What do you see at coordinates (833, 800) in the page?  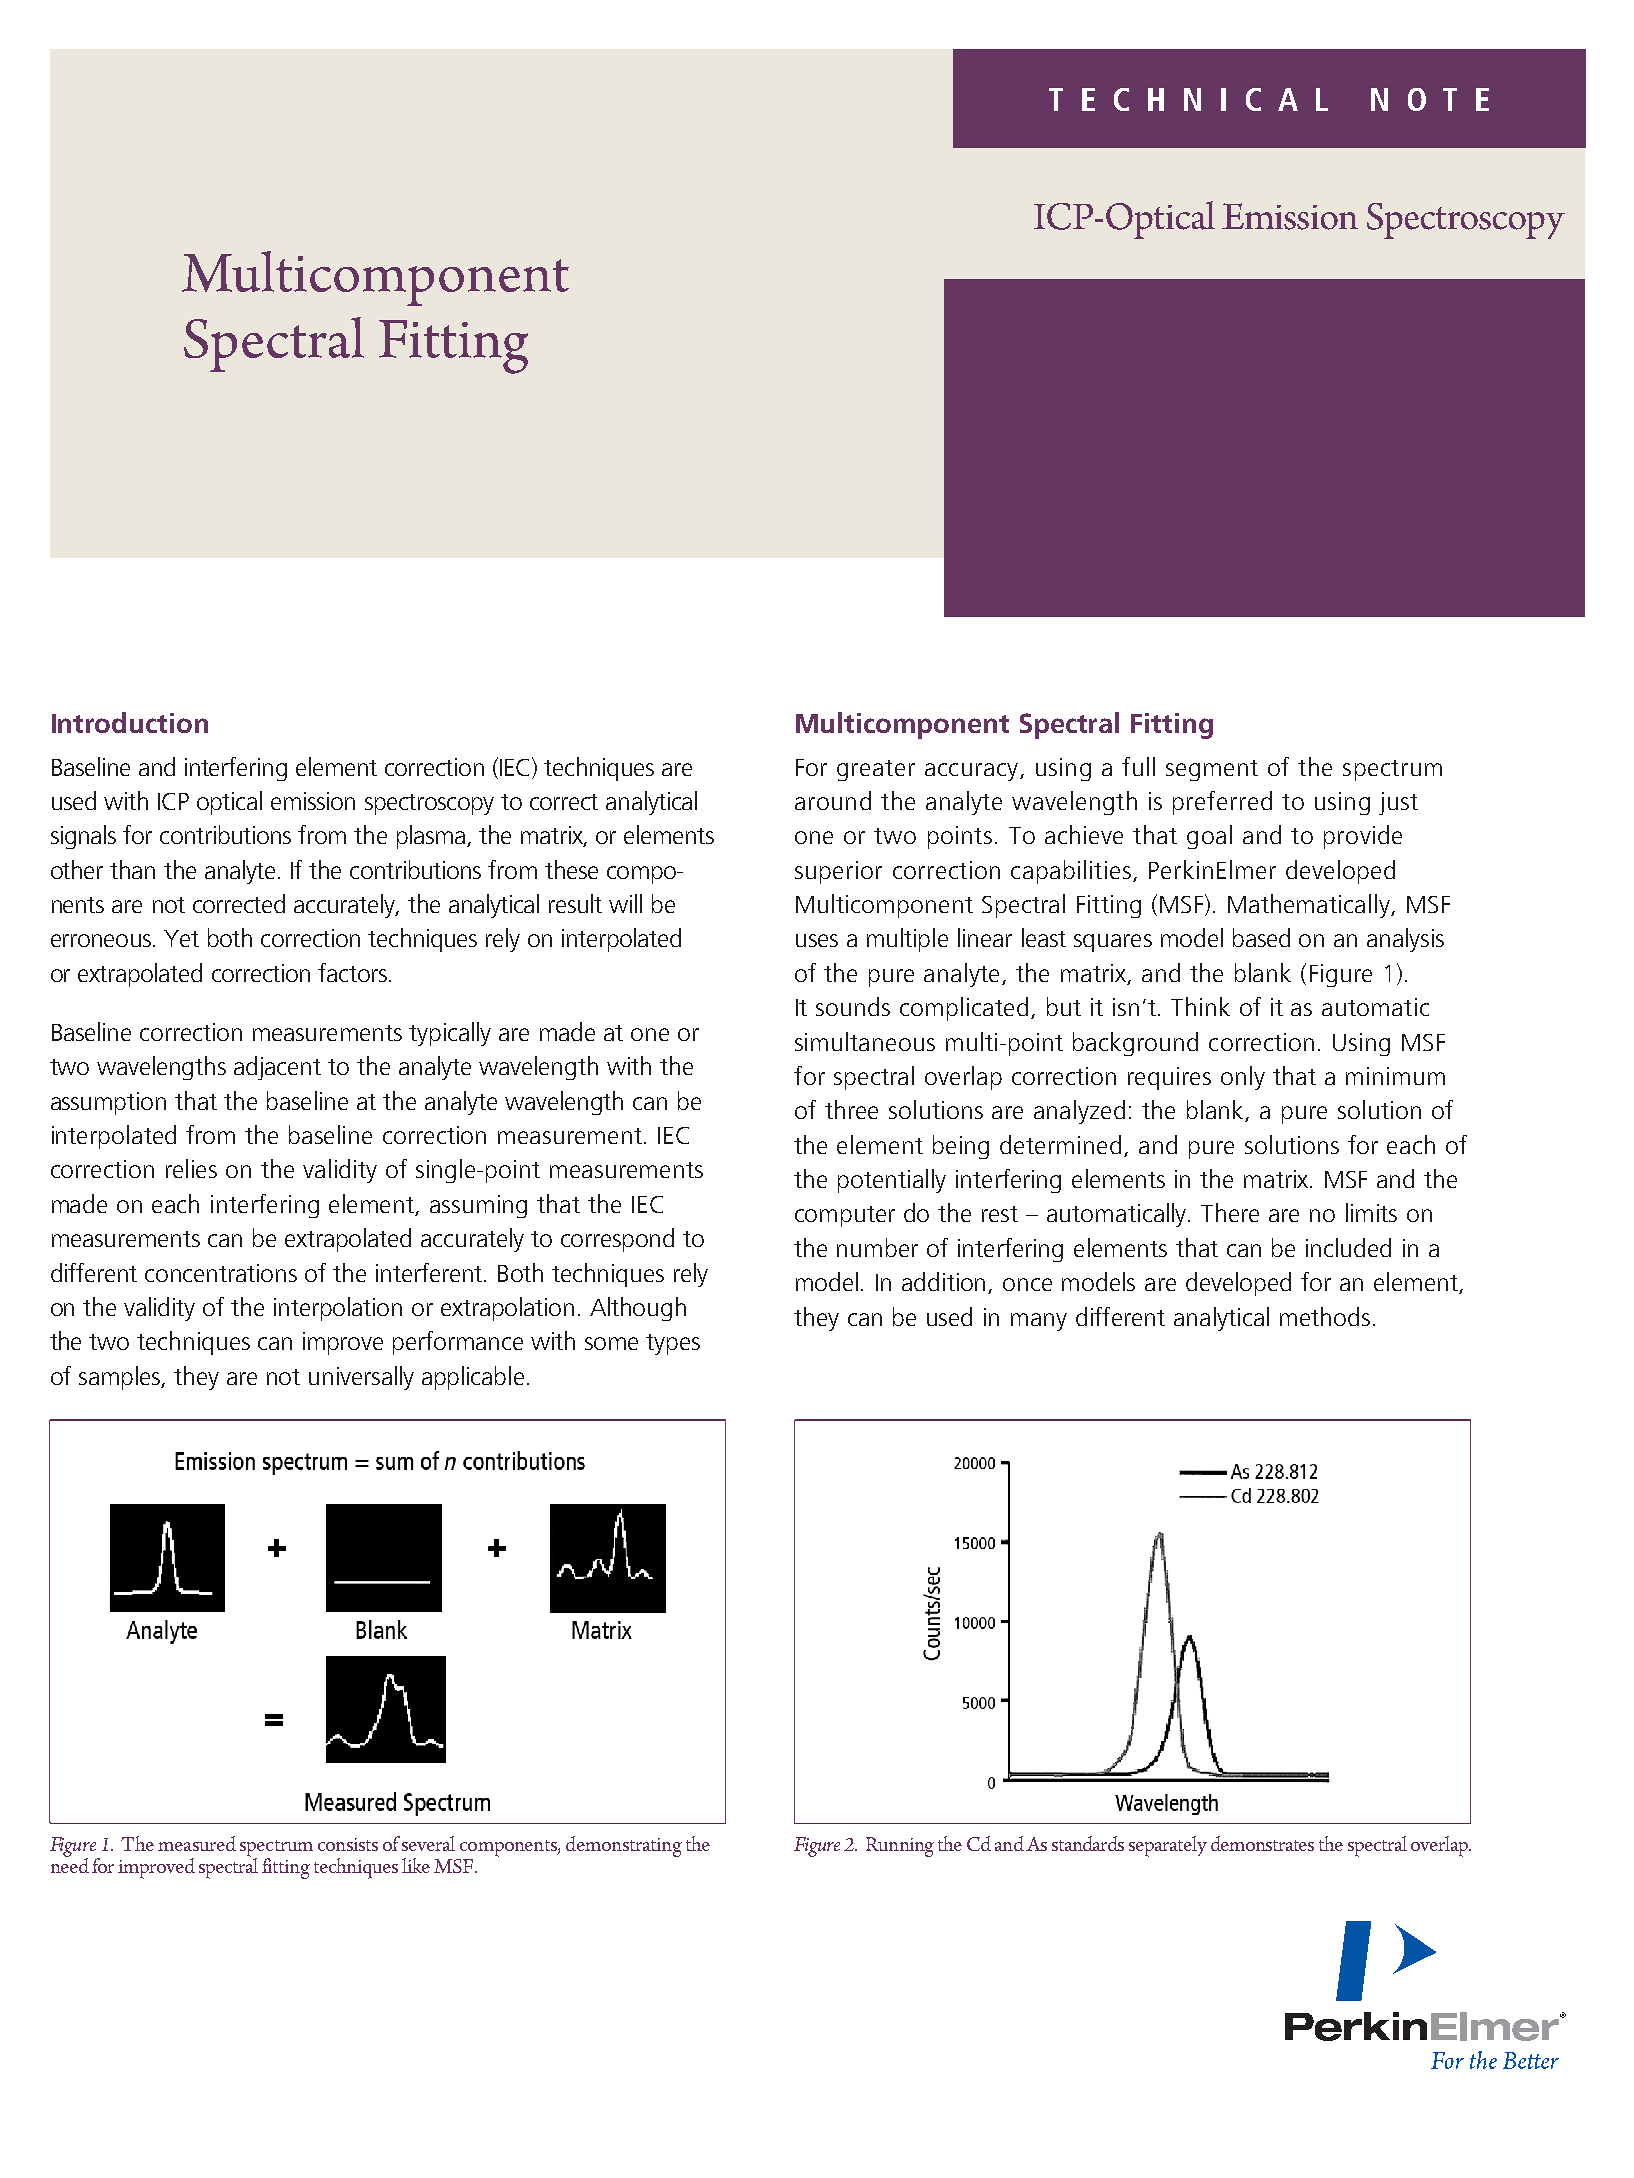 I see `around` at bounding box center [833, 800].
